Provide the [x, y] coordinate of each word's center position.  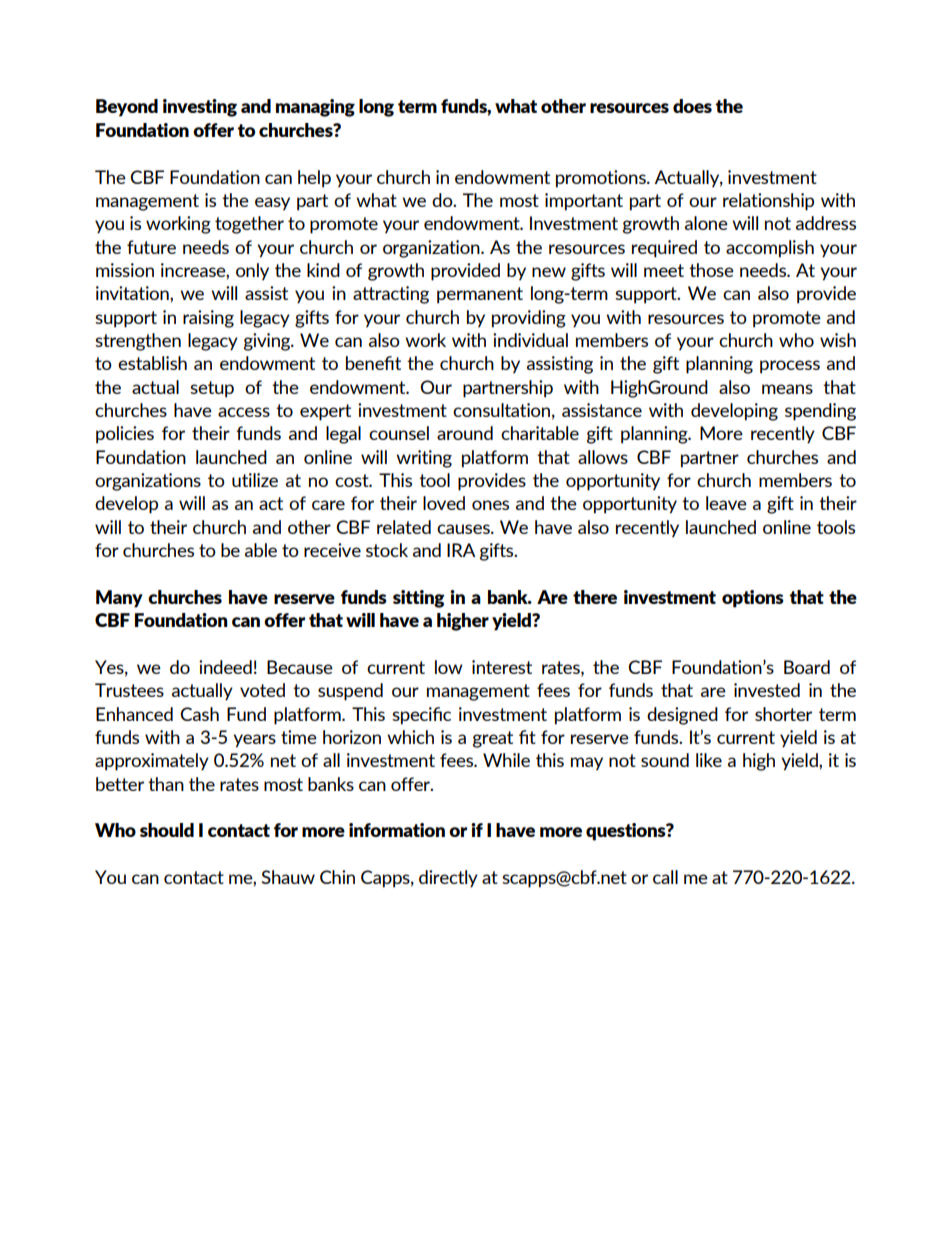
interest [502, 667]
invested [767, 690]
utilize [255, 480]
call [665, 877]
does [692, 106]
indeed [225, 667]
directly [448, 879]
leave [726, 503]
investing [200, 108]
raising [208, 319]
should [167, 830]
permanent [480, 295]
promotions [602, 179]
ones [490, 505]
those [711, 270]
